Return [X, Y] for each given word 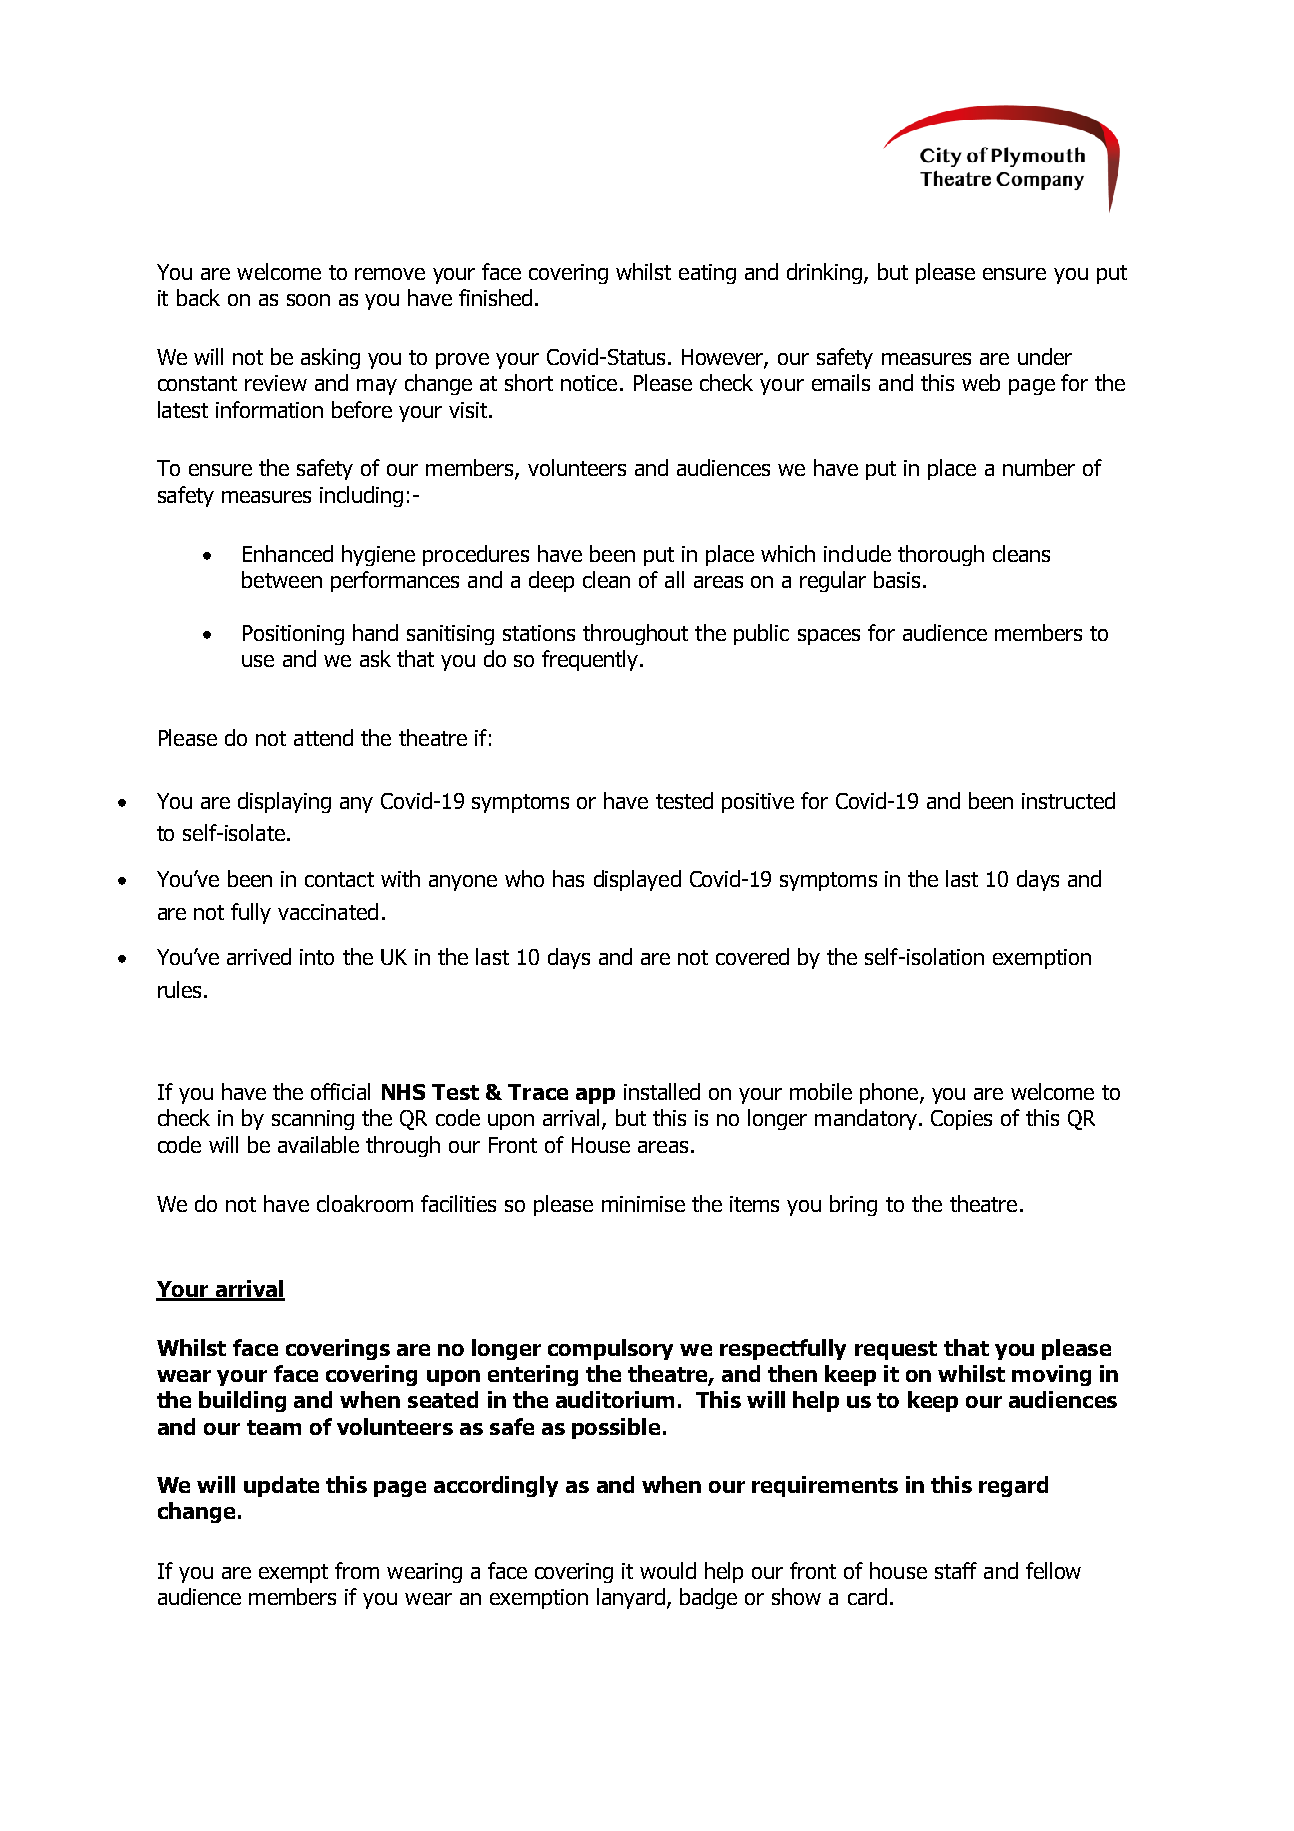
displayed [637, 880]
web [981, 382]
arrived [259, 956]
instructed [1068, 800]
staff [956, 1570]
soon [308, 300]
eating [707, 274]
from [357, 1570]
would [668, 1570]
